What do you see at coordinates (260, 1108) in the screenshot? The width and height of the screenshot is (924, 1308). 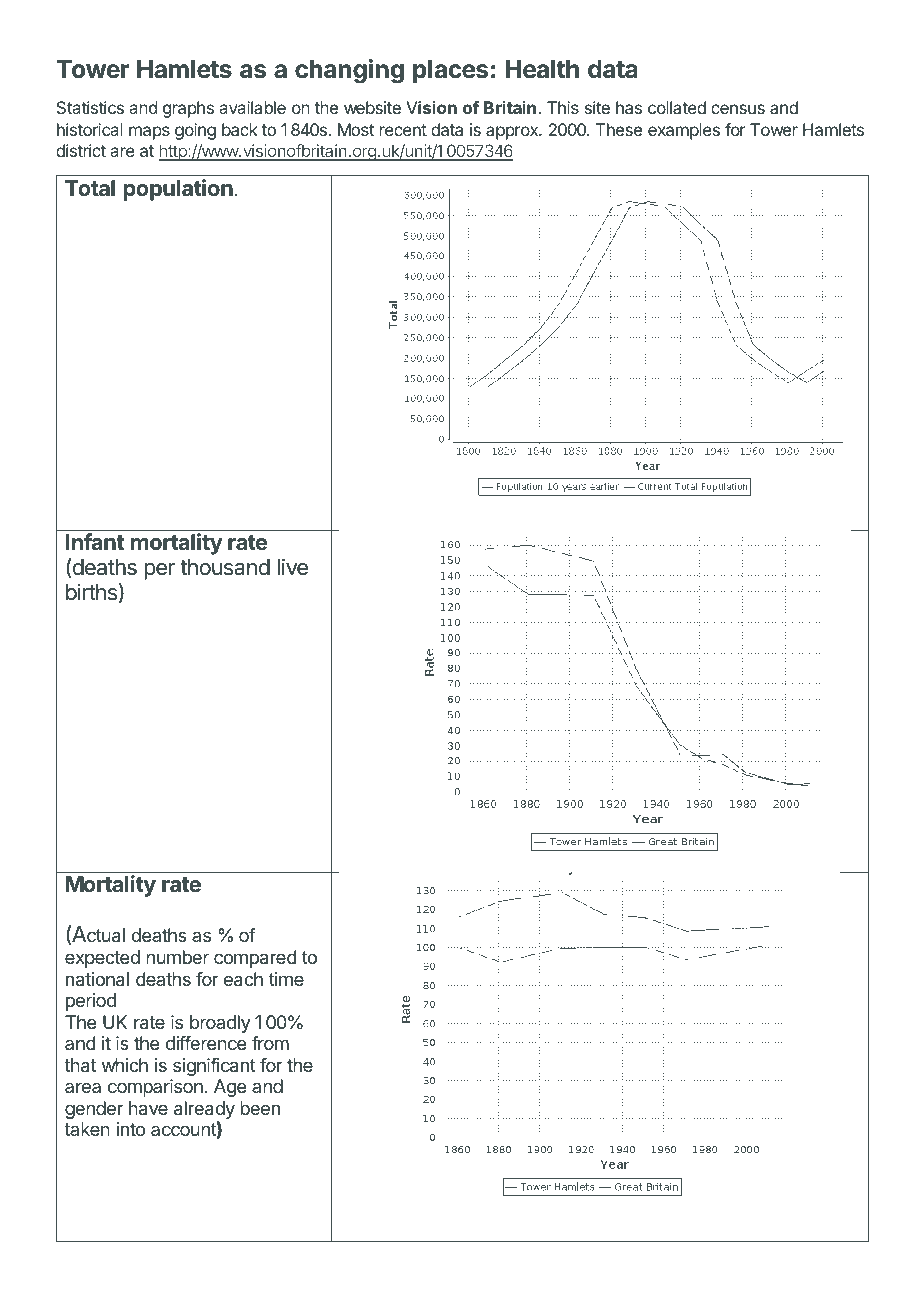 I see `been` at bounding box center [260, 1108].
